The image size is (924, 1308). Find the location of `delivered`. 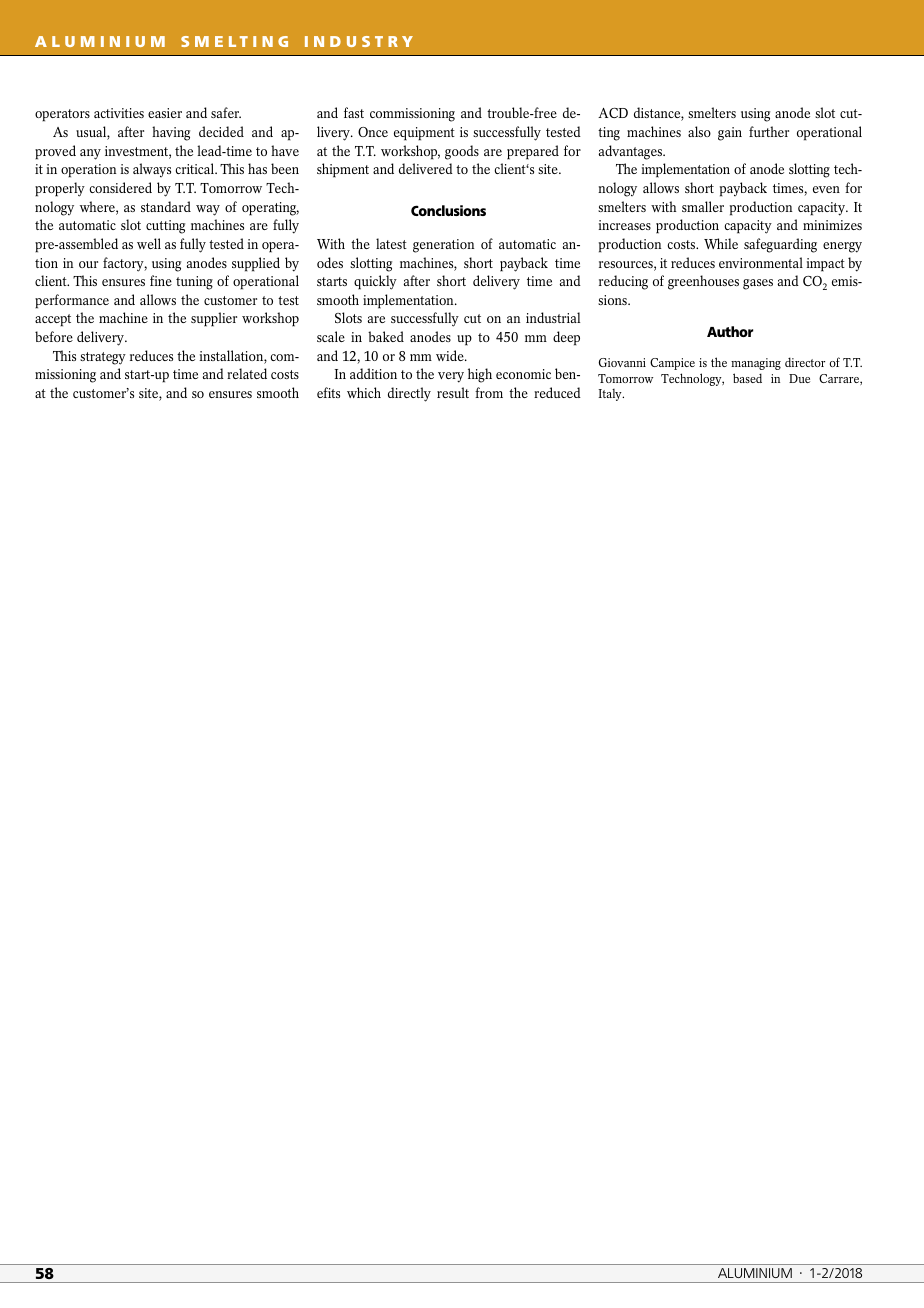

delivered is located at coordinates (426, 168).
